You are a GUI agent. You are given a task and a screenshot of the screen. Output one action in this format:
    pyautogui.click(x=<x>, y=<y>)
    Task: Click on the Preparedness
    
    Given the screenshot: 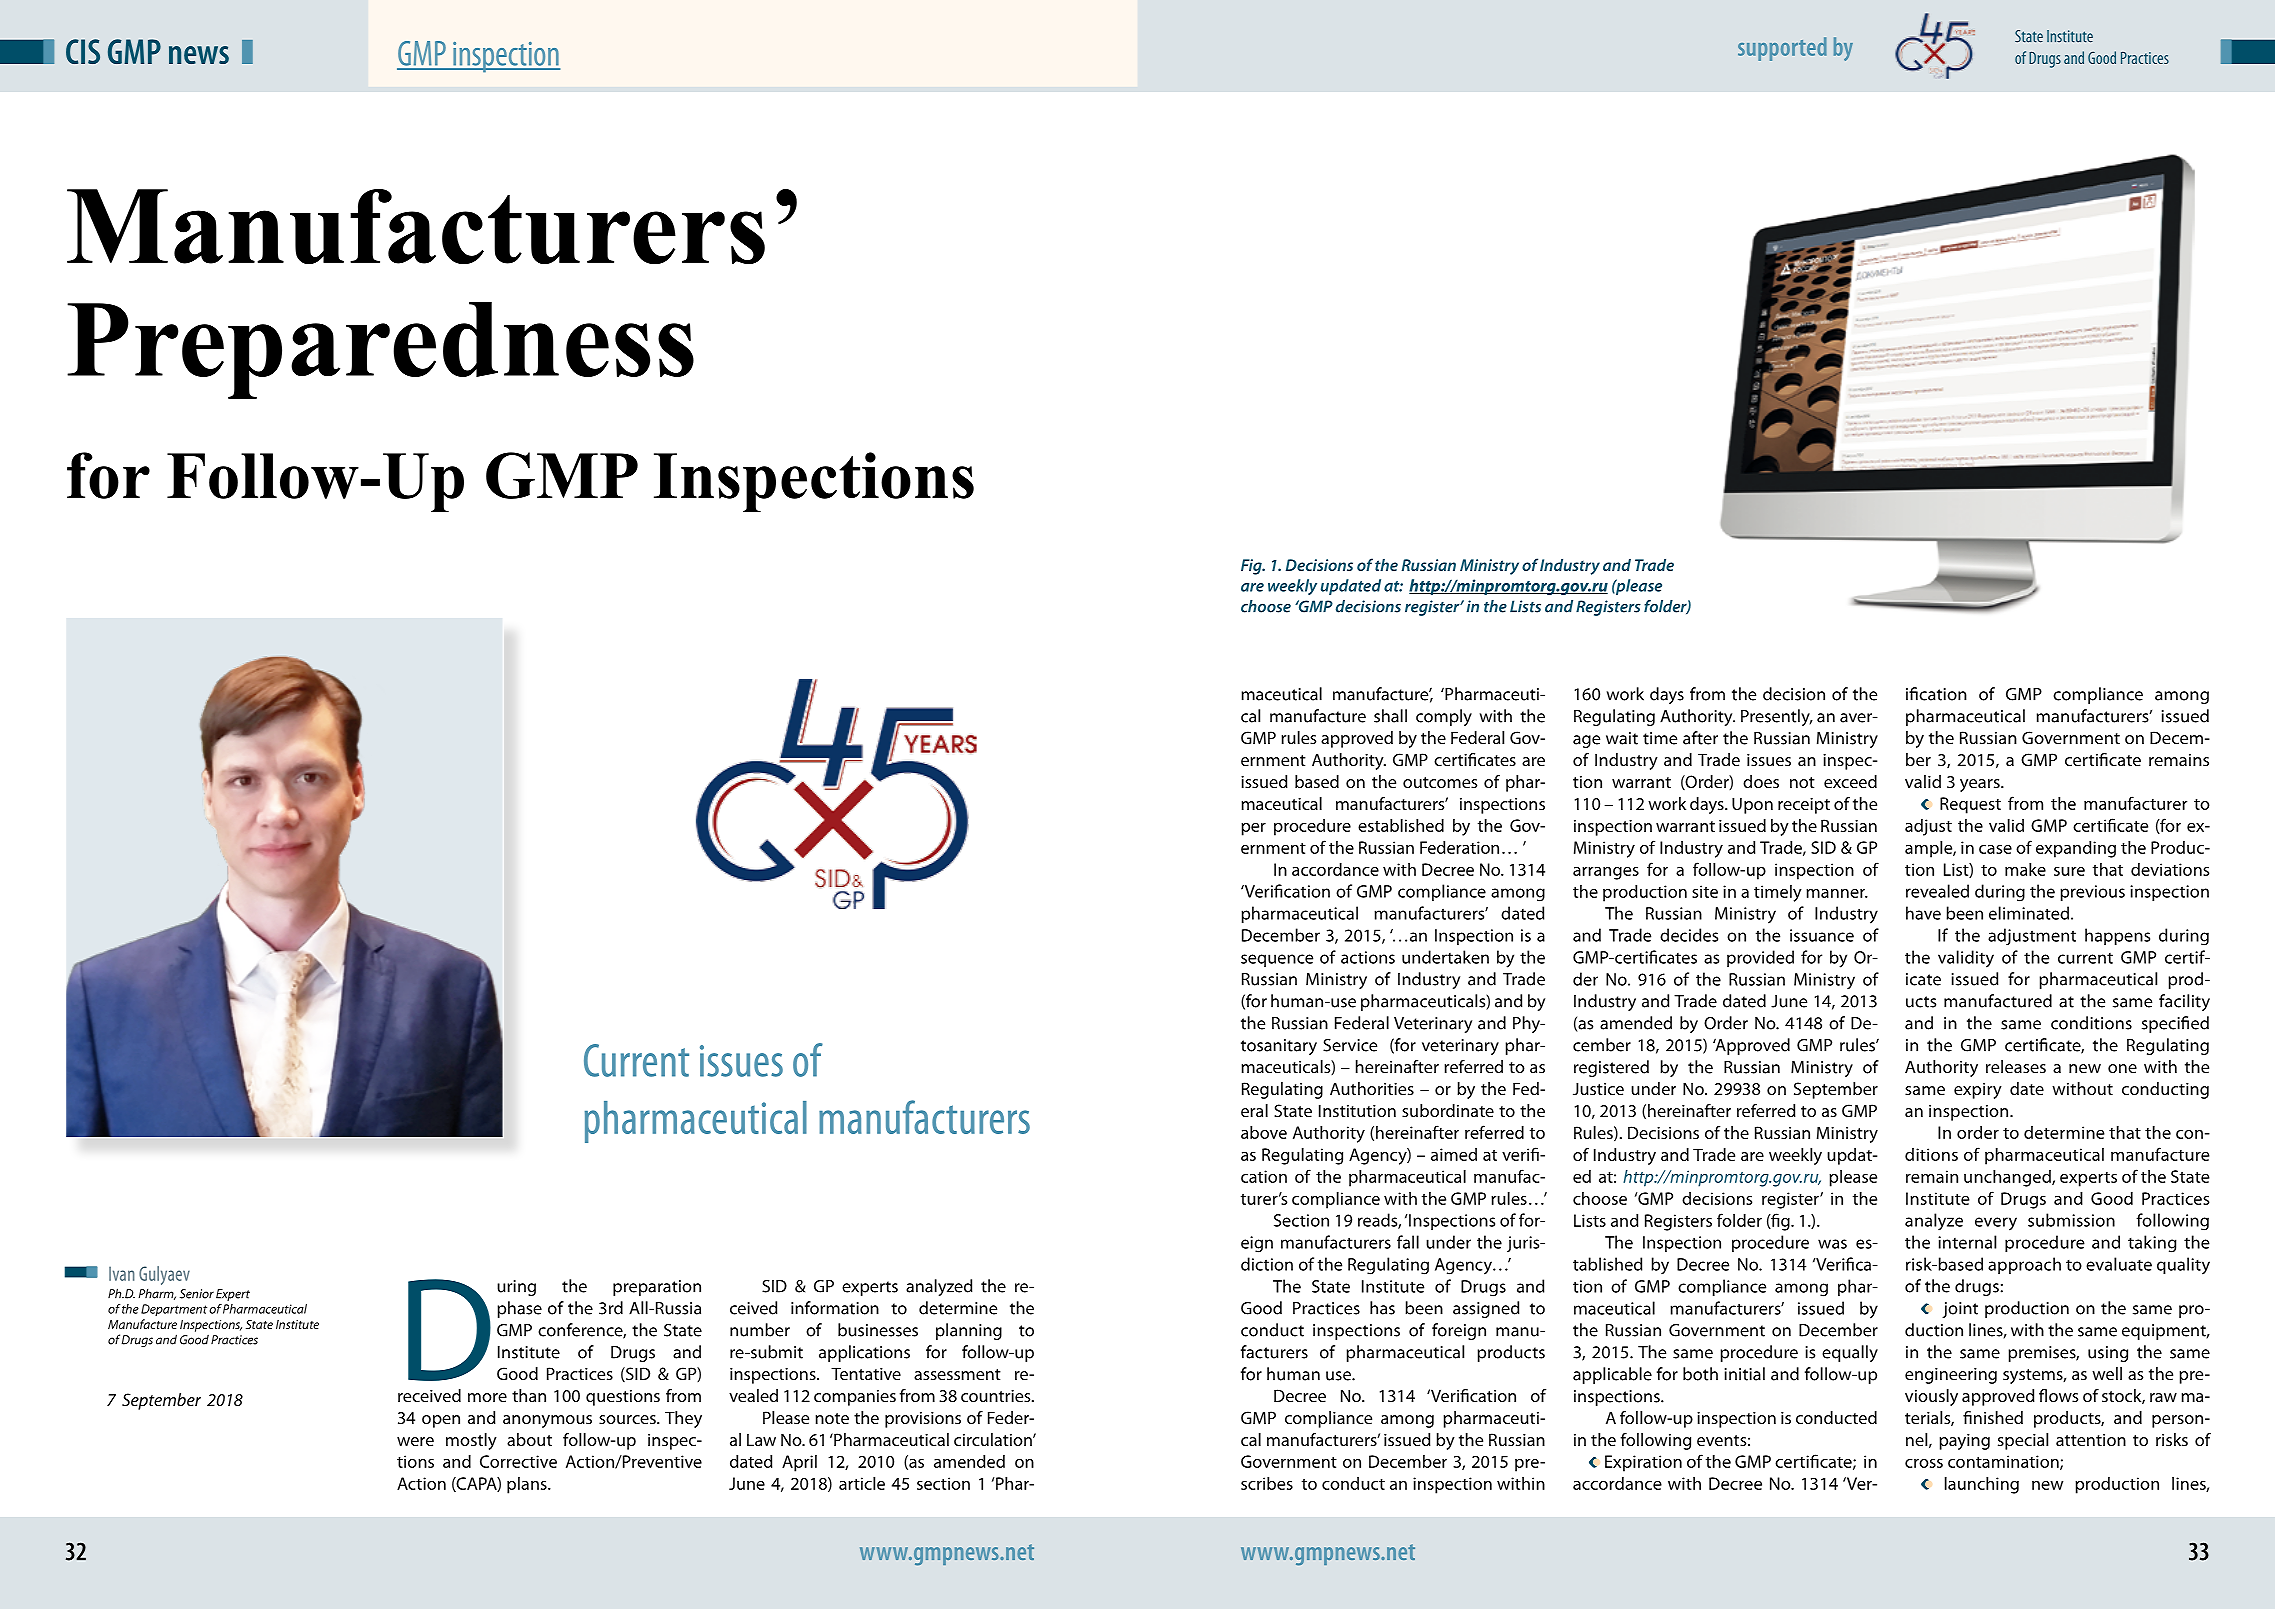 What is the action you would take?
    pyautogui.click(x=380, y=350)
